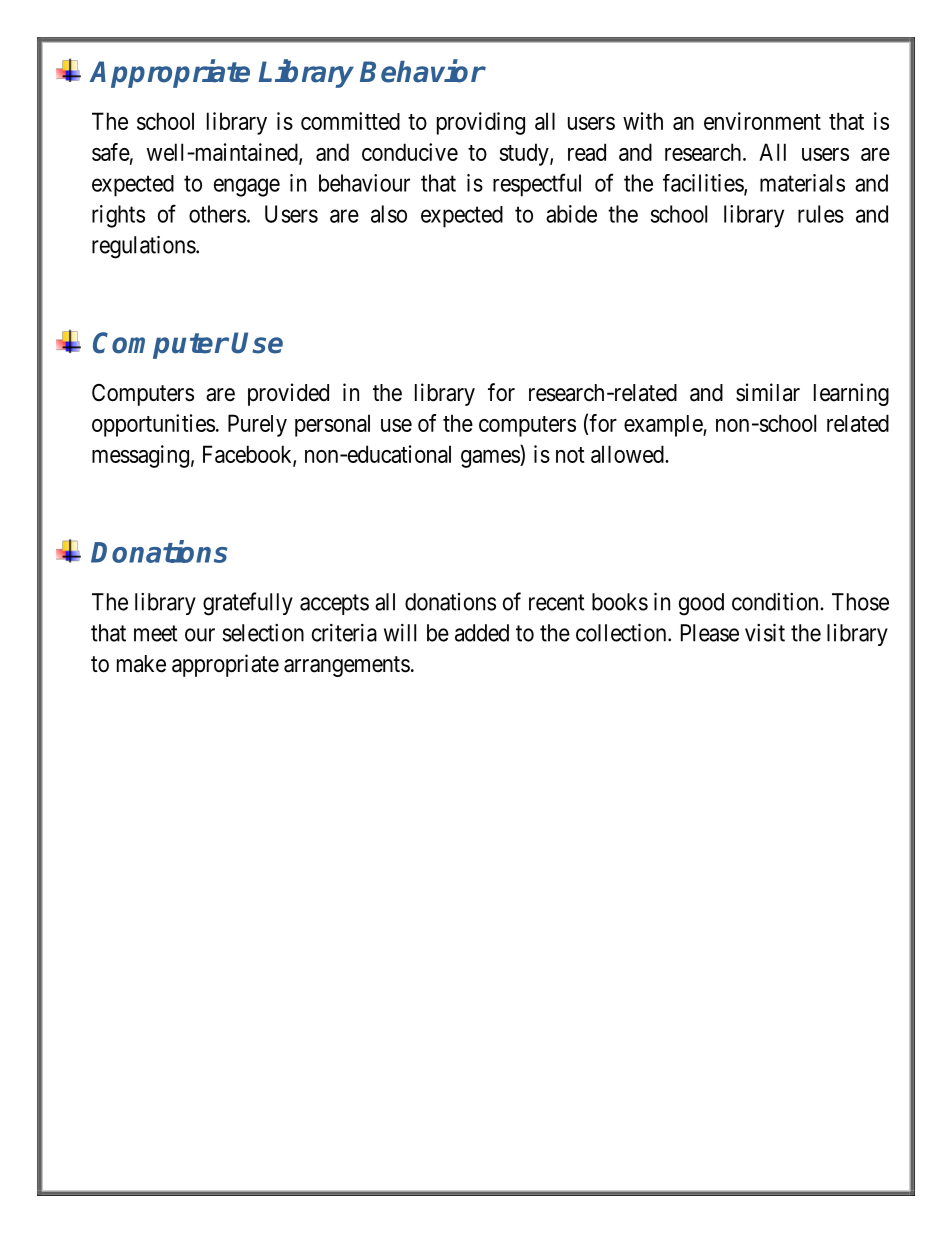 This screenshot has height=1233, width=952. What do you see at coordinates (247, 187) in the screenshot?
I see `engage` at bounding box center [247, 187].
